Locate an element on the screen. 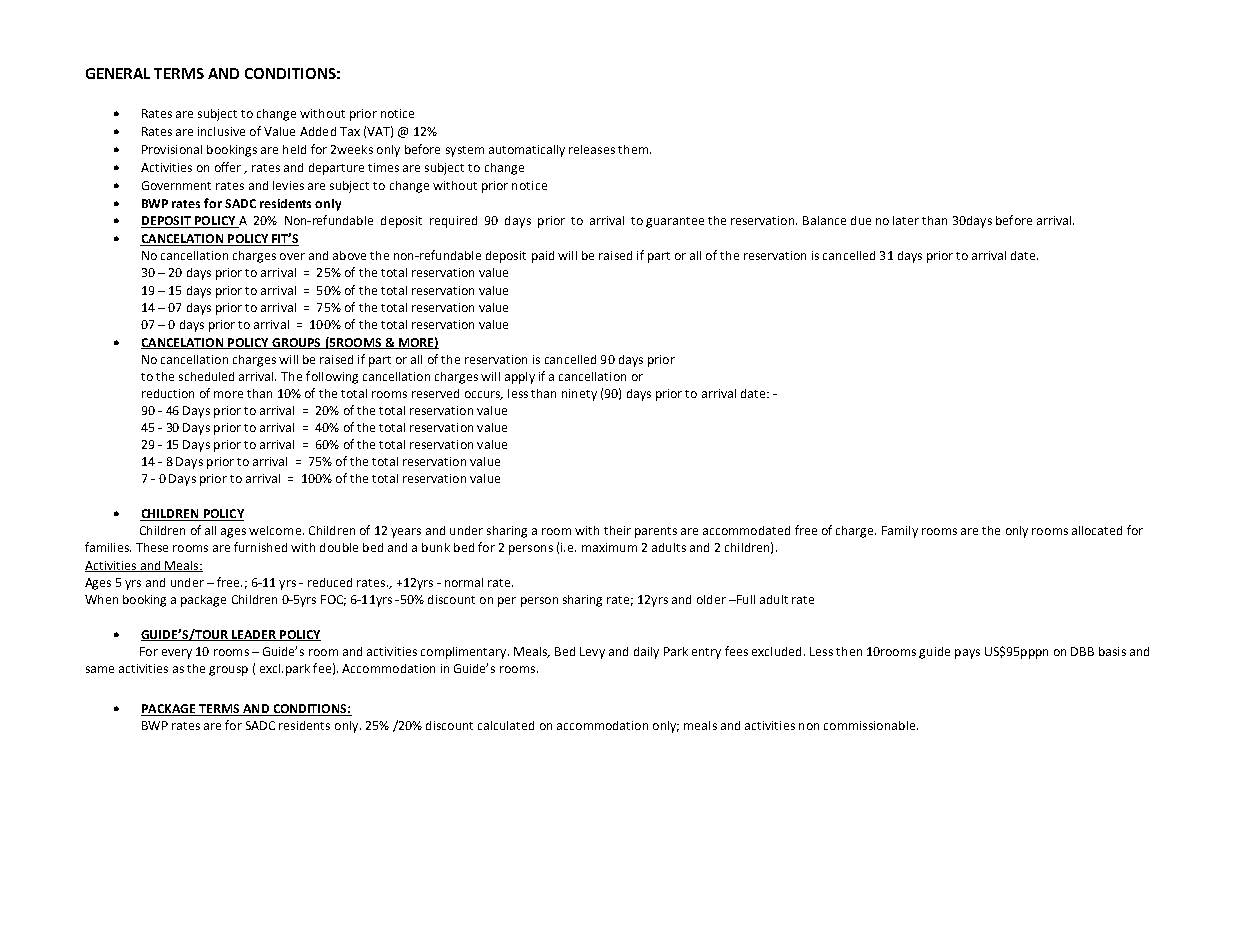 This screenshot has height=952, width=1233. Family is located at coordinates (900, 532).
